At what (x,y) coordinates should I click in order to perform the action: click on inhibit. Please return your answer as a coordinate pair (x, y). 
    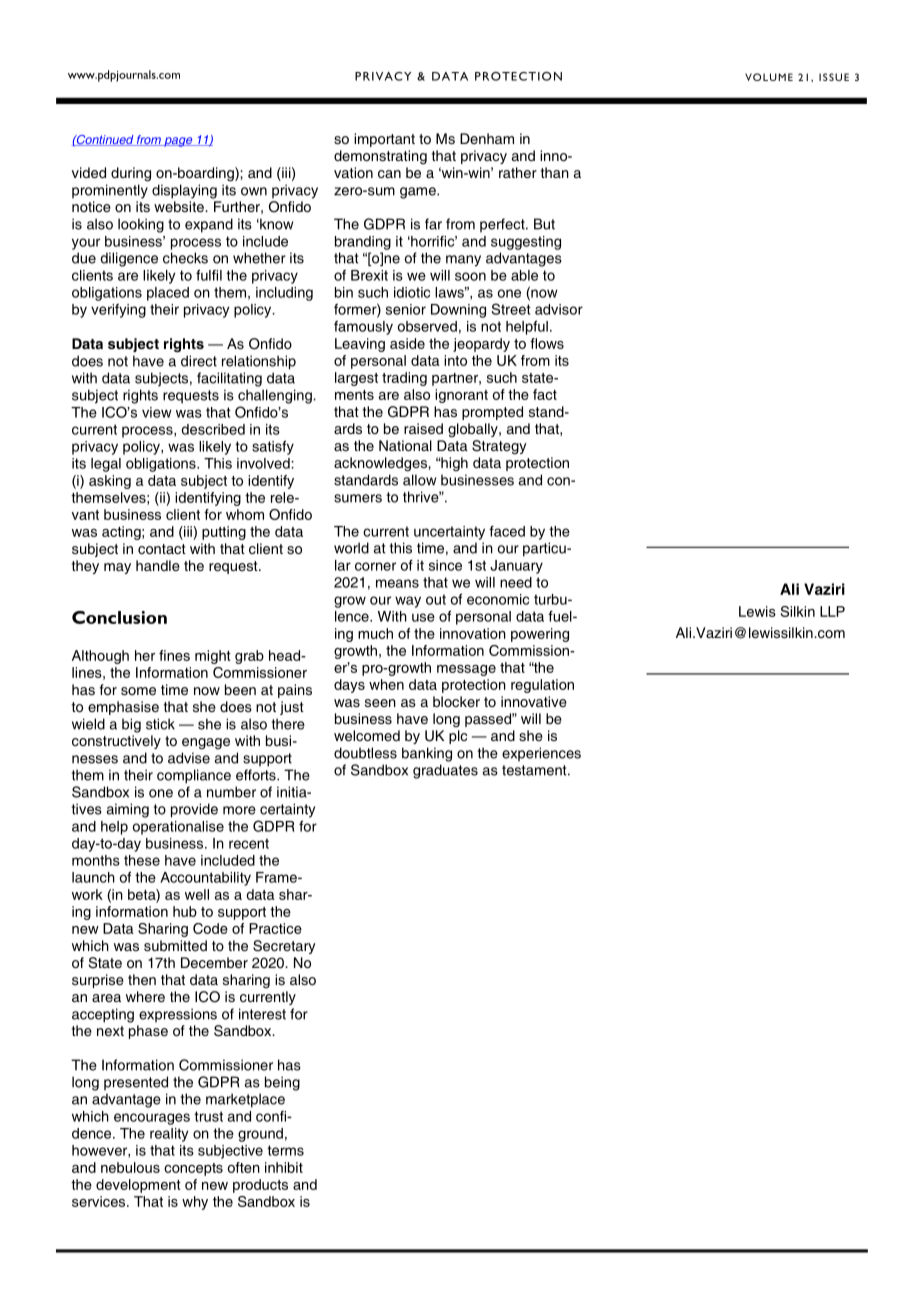
    Looking at the image, I should click on (284, 1167).
